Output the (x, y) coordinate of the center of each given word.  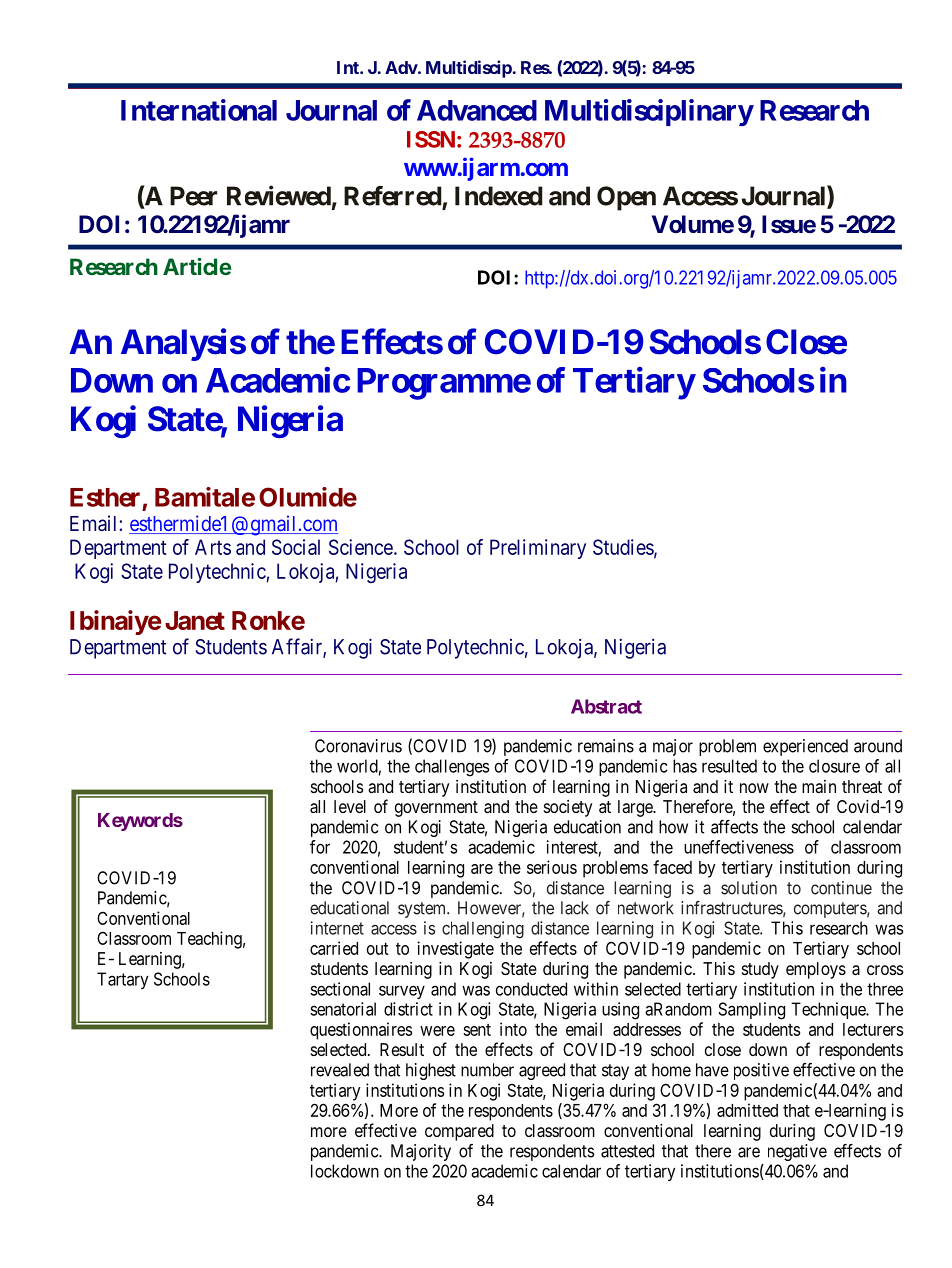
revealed (340, 1070)
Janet (195, 620)
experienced (805, 747)
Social (296, 547)
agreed (542, 1071)
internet (337, 928)
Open (626, 198)
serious (552, 867)
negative (797, 1152)
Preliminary (538, 549)
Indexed (499, 196)
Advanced (477, 110)
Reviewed (279, 195)
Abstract (606, 706)
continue (841, 888)
